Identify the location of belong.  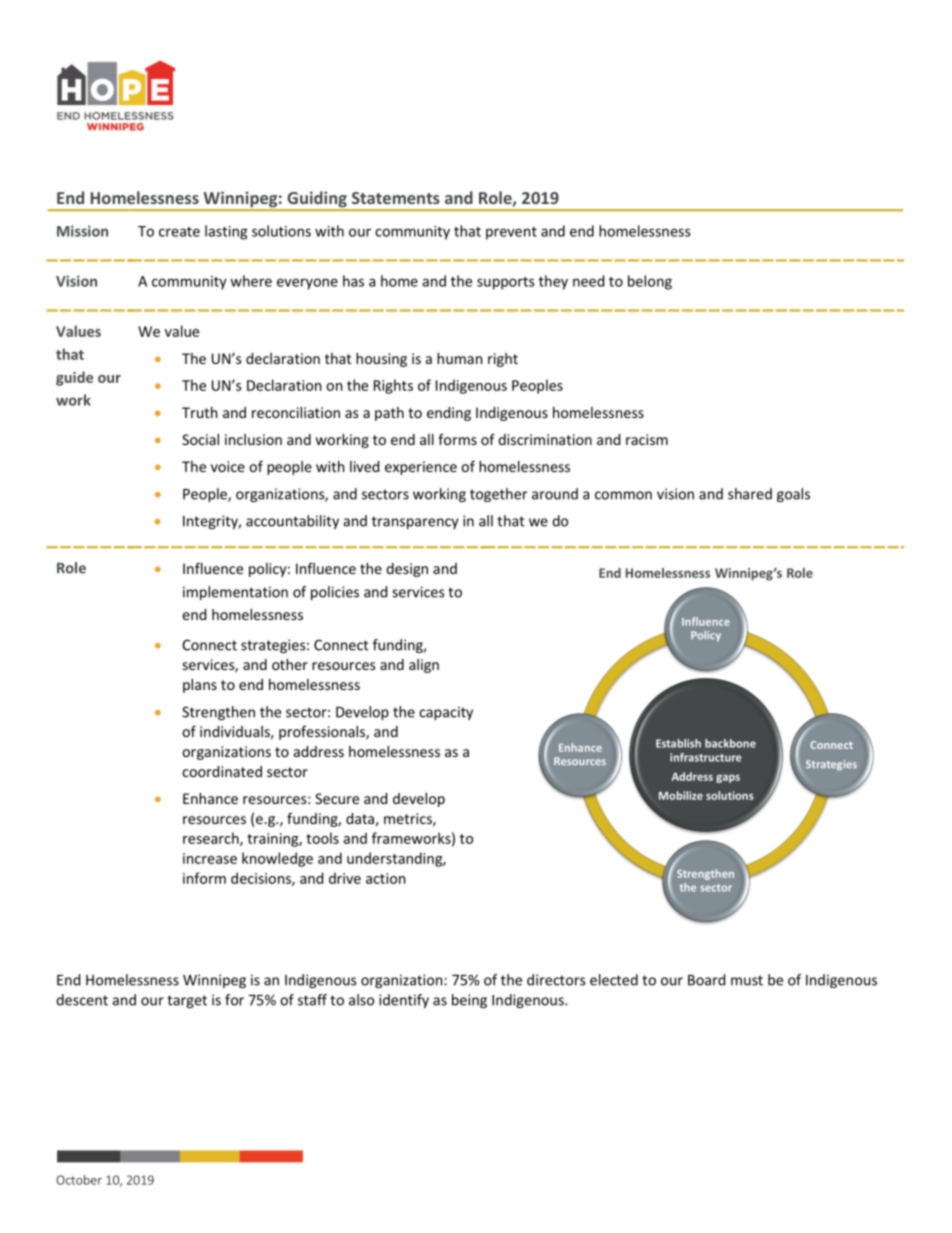
(650, 282).
